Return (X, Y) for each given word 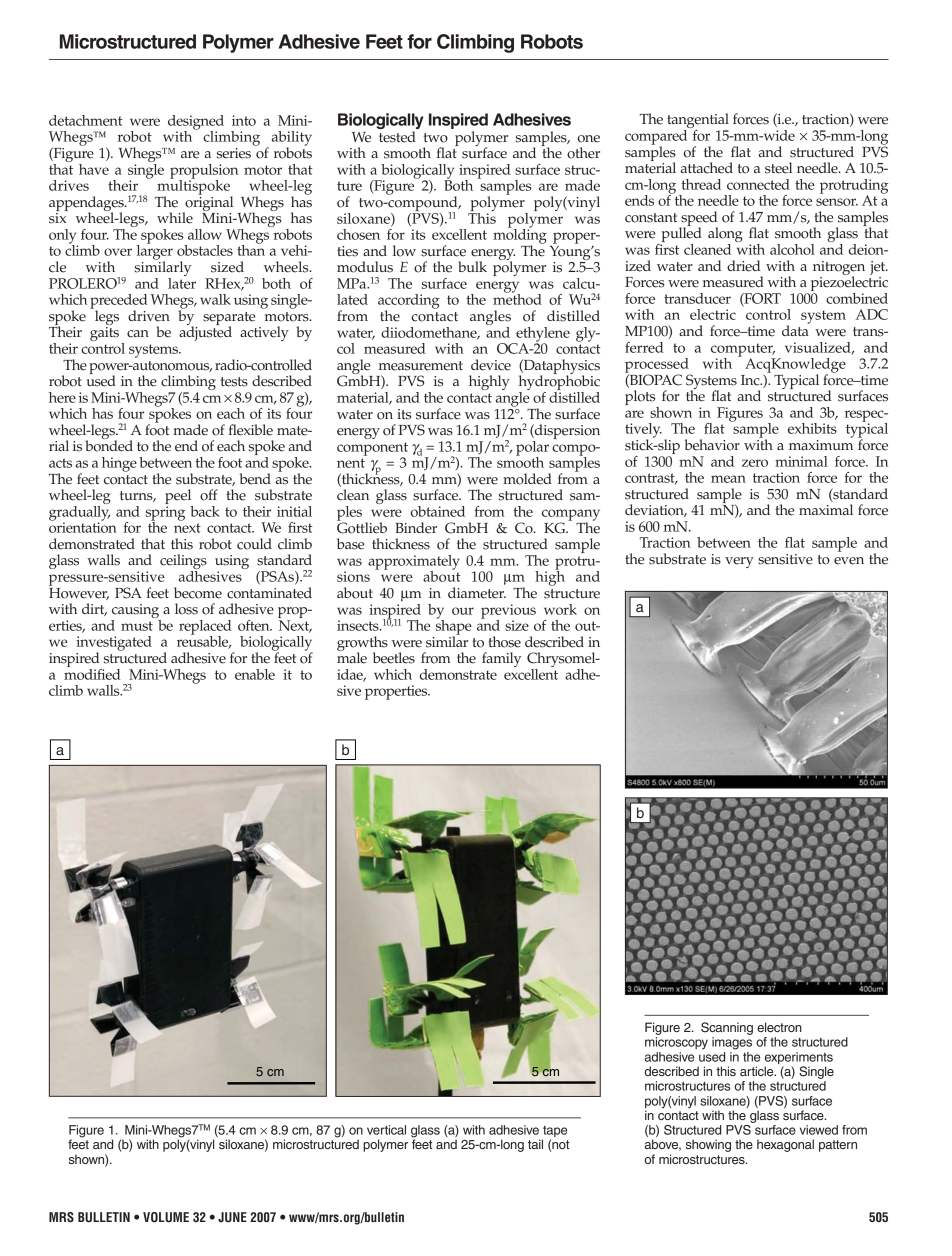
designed (196, 123)
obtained (438, 511)
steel (778, 168)
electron (779, 1027)
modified (92, 673)
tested (397, 137)
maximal (826, 509)
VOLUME (166, 1217)
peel (179, 498)
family (502, 659)
